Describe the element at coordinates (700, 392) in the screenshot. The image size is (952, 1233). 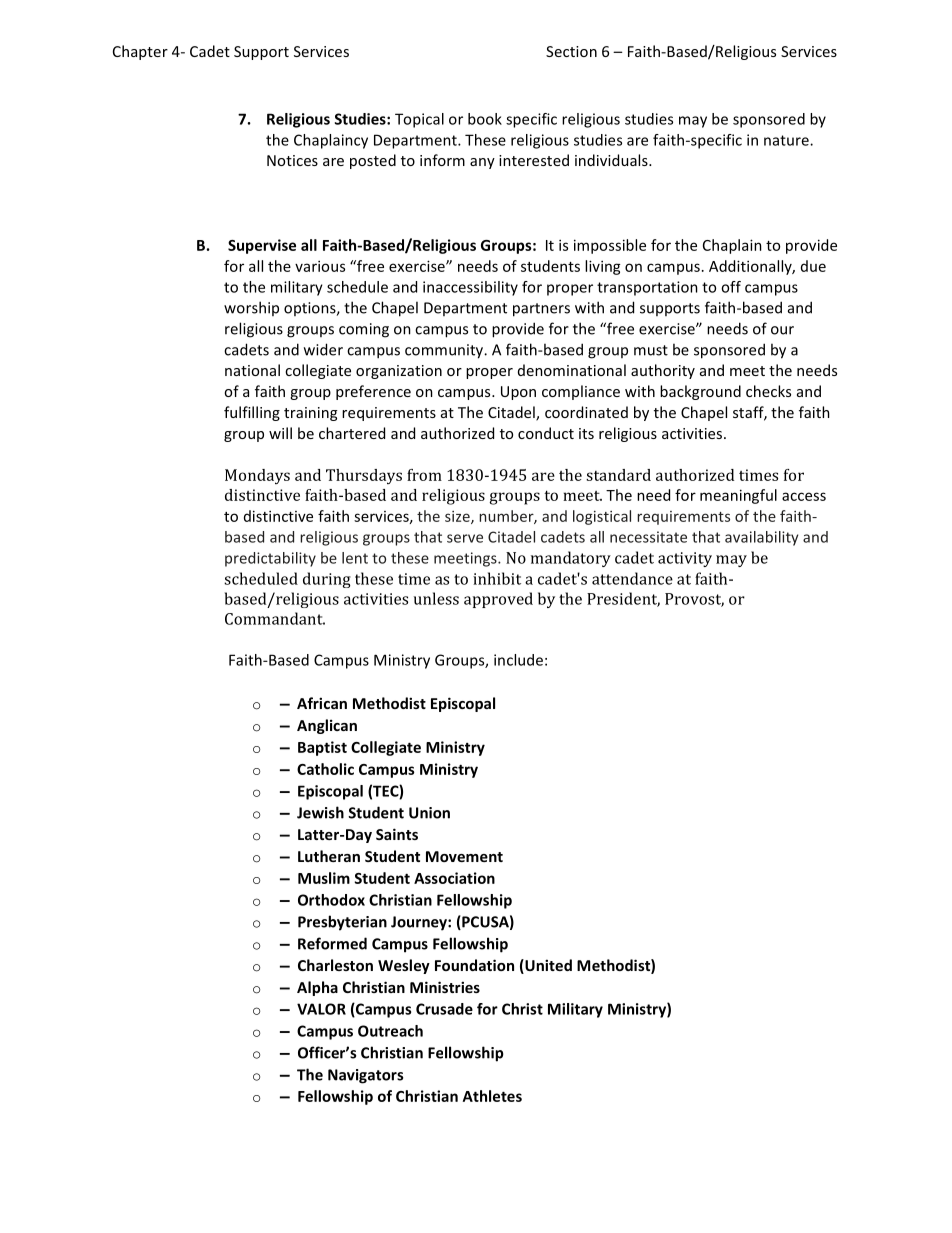
I see `background` at that location.
